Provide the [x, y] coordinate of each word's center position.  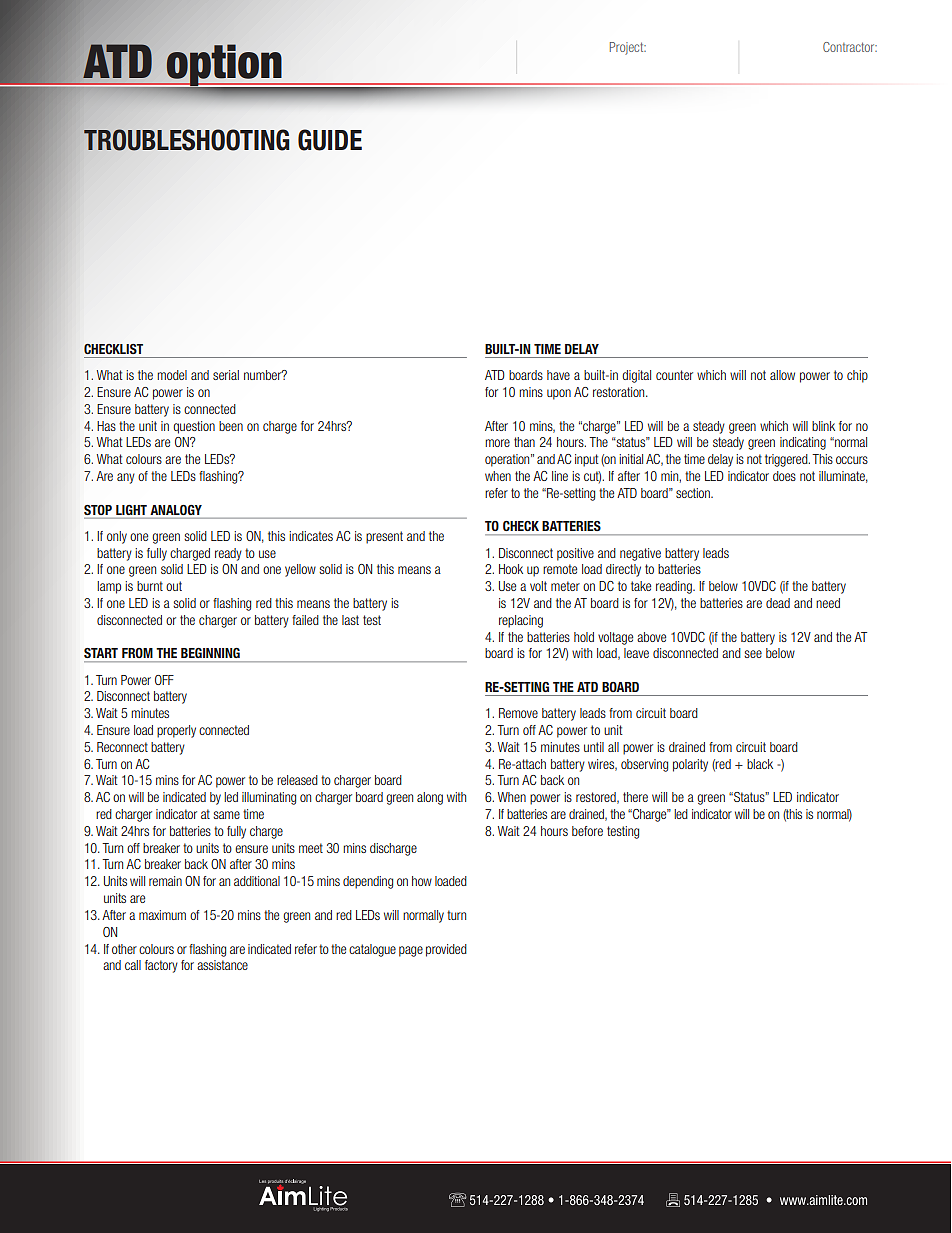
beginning [210, 653]
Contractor [850, 47]
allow [782, 375]
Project [628, 48]
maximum [162, 915]
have [558, 375]
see [753, 654]
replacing [521, 621]
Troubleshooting [186, 140]
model [172, 375]
